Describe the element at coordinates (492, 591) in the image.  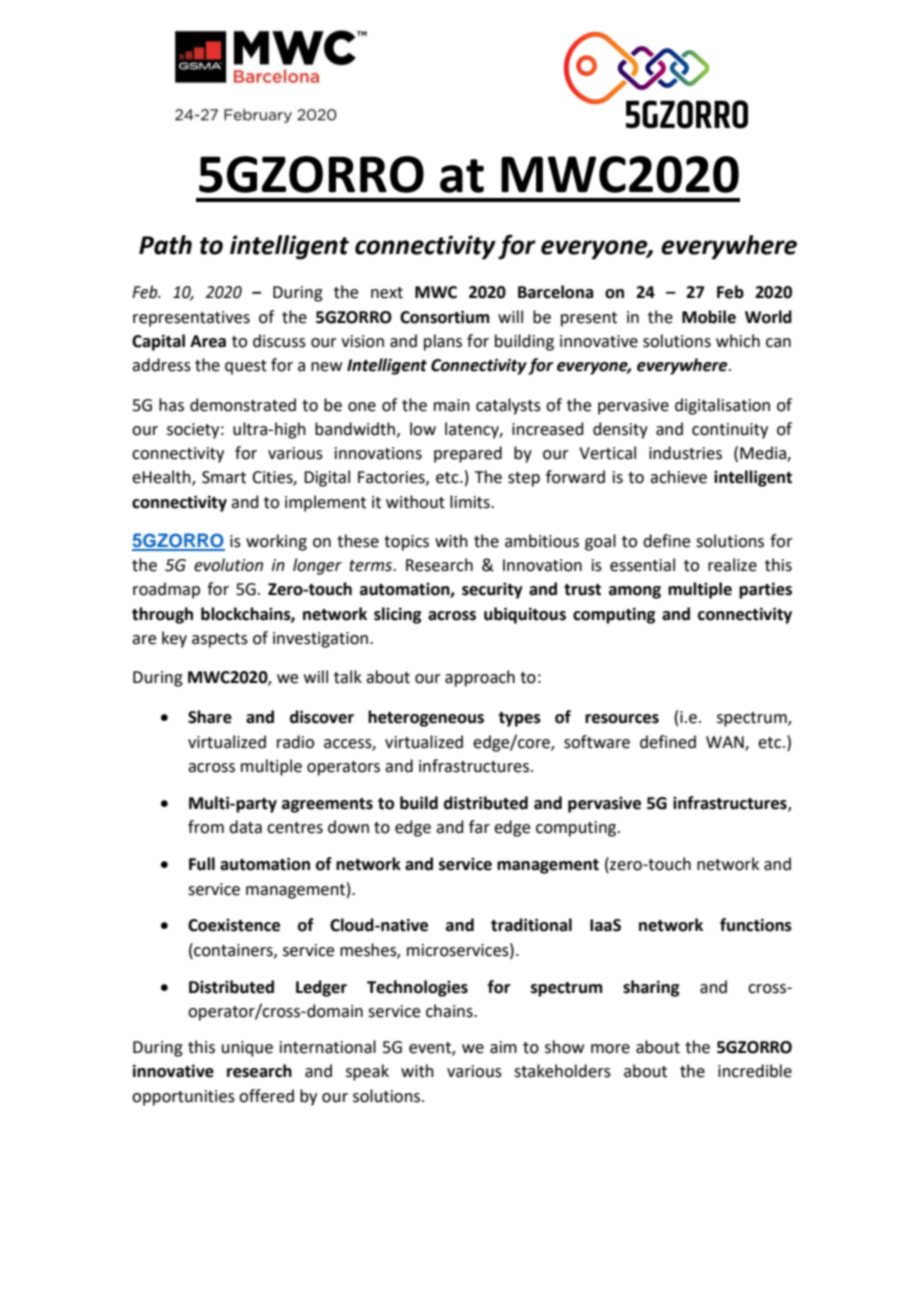
I see `security` at that location.
